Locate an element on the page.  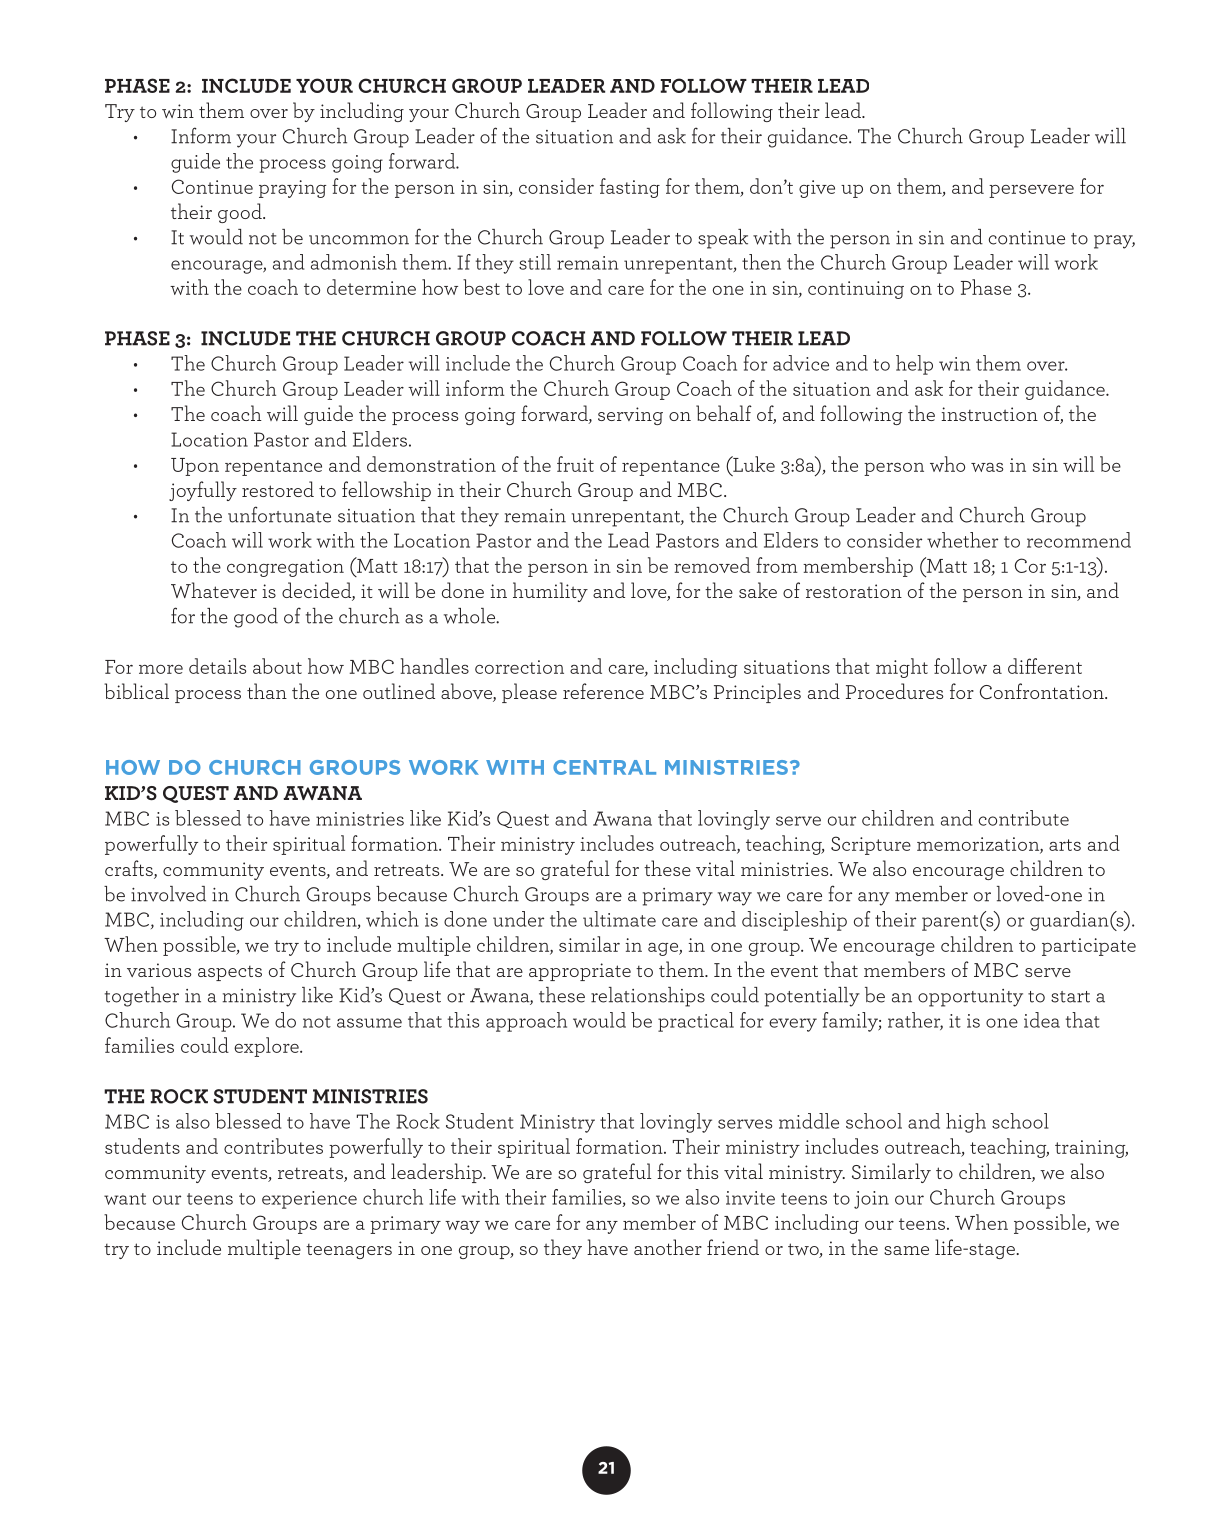
whether is located at coordinates (962, 540).
